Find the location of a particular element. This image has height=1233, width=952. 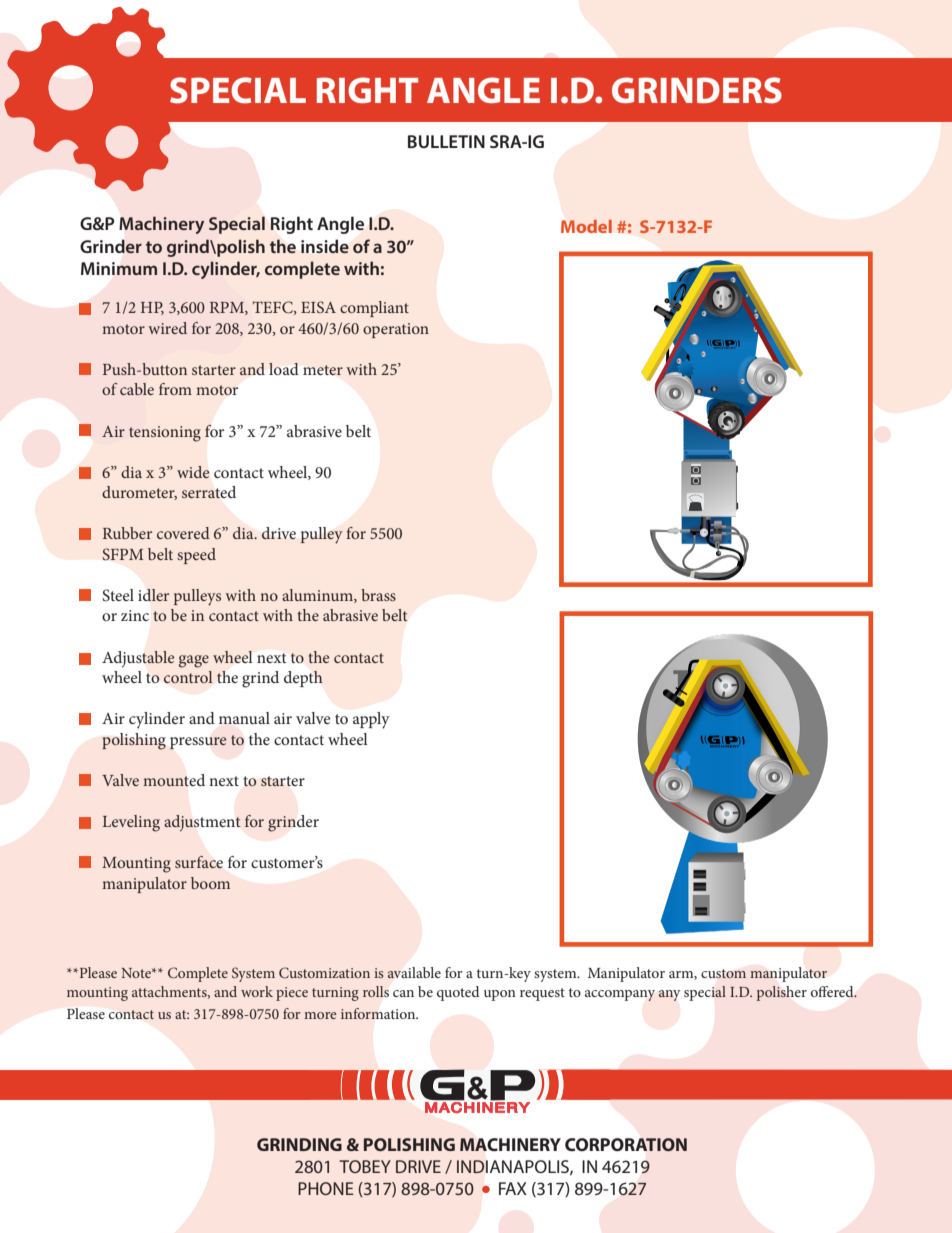

Minimum is located at coordinates (119, 268).
